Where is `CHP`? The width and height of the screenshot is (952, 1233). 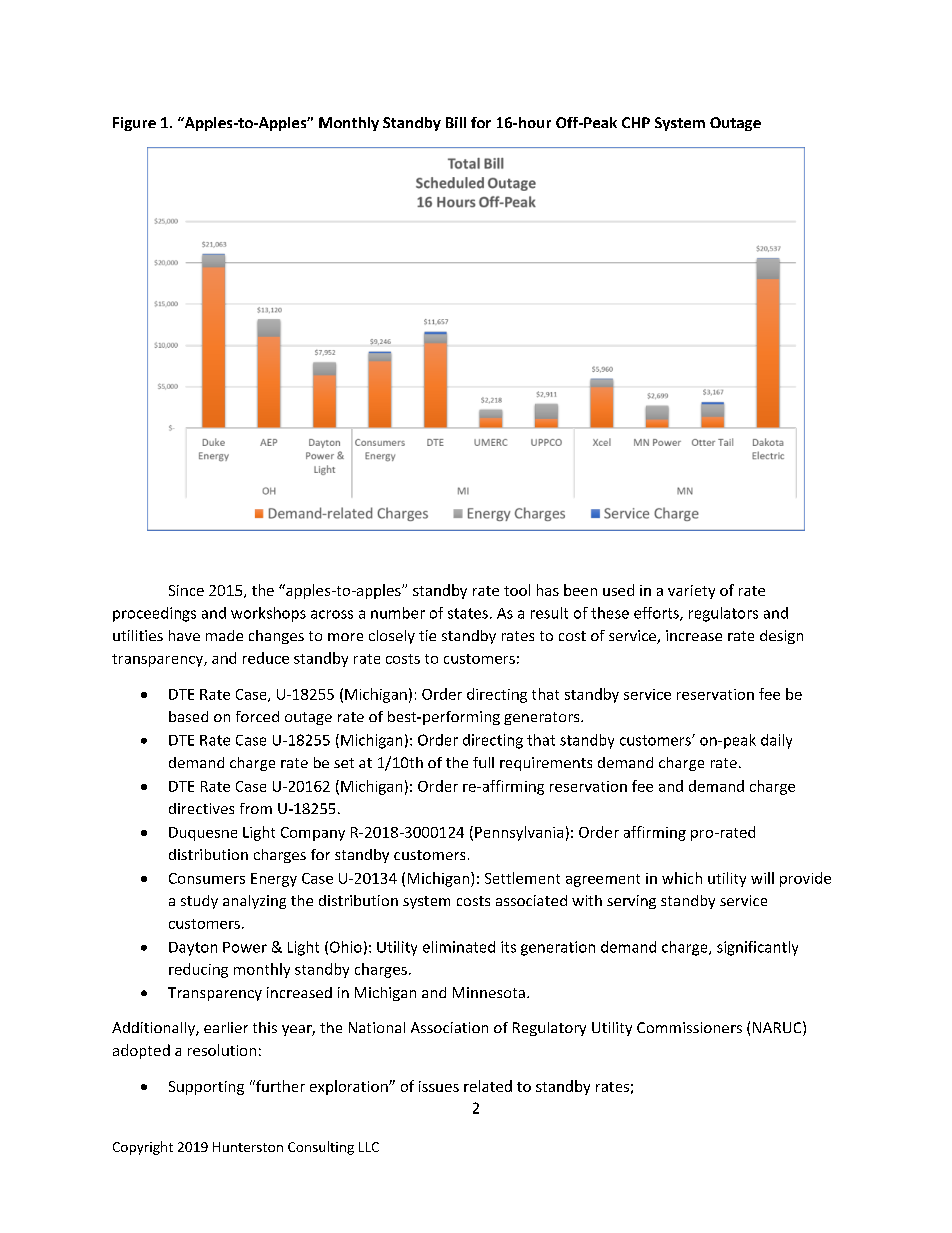 CHP is located at coordinates (636, 122).
